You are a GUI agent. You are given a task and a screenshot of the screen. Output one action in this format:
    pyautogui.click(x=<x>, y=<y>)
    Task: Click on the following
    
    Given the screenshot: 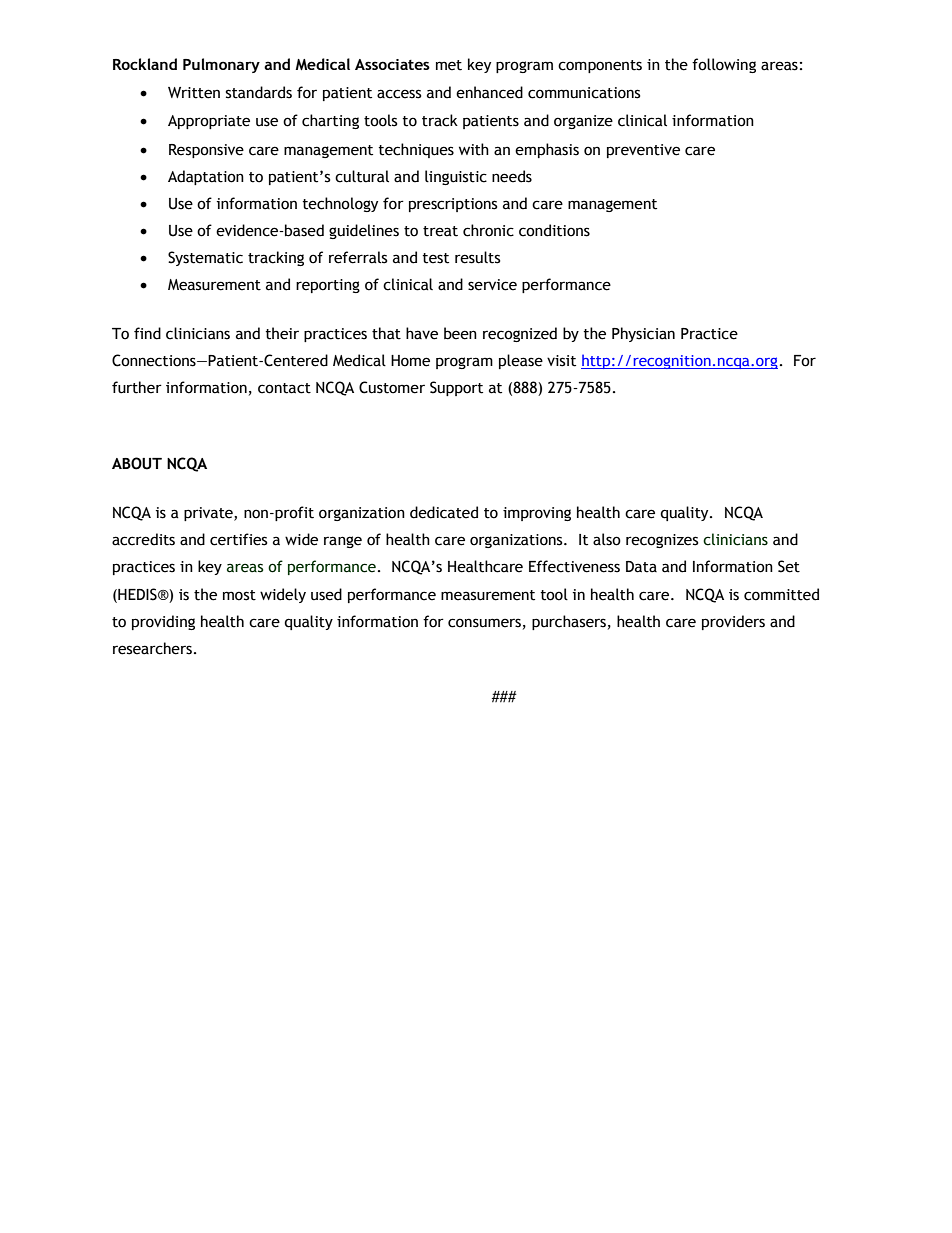 What is the action you would take?
    pyautogui.click(x=724, y=65)
